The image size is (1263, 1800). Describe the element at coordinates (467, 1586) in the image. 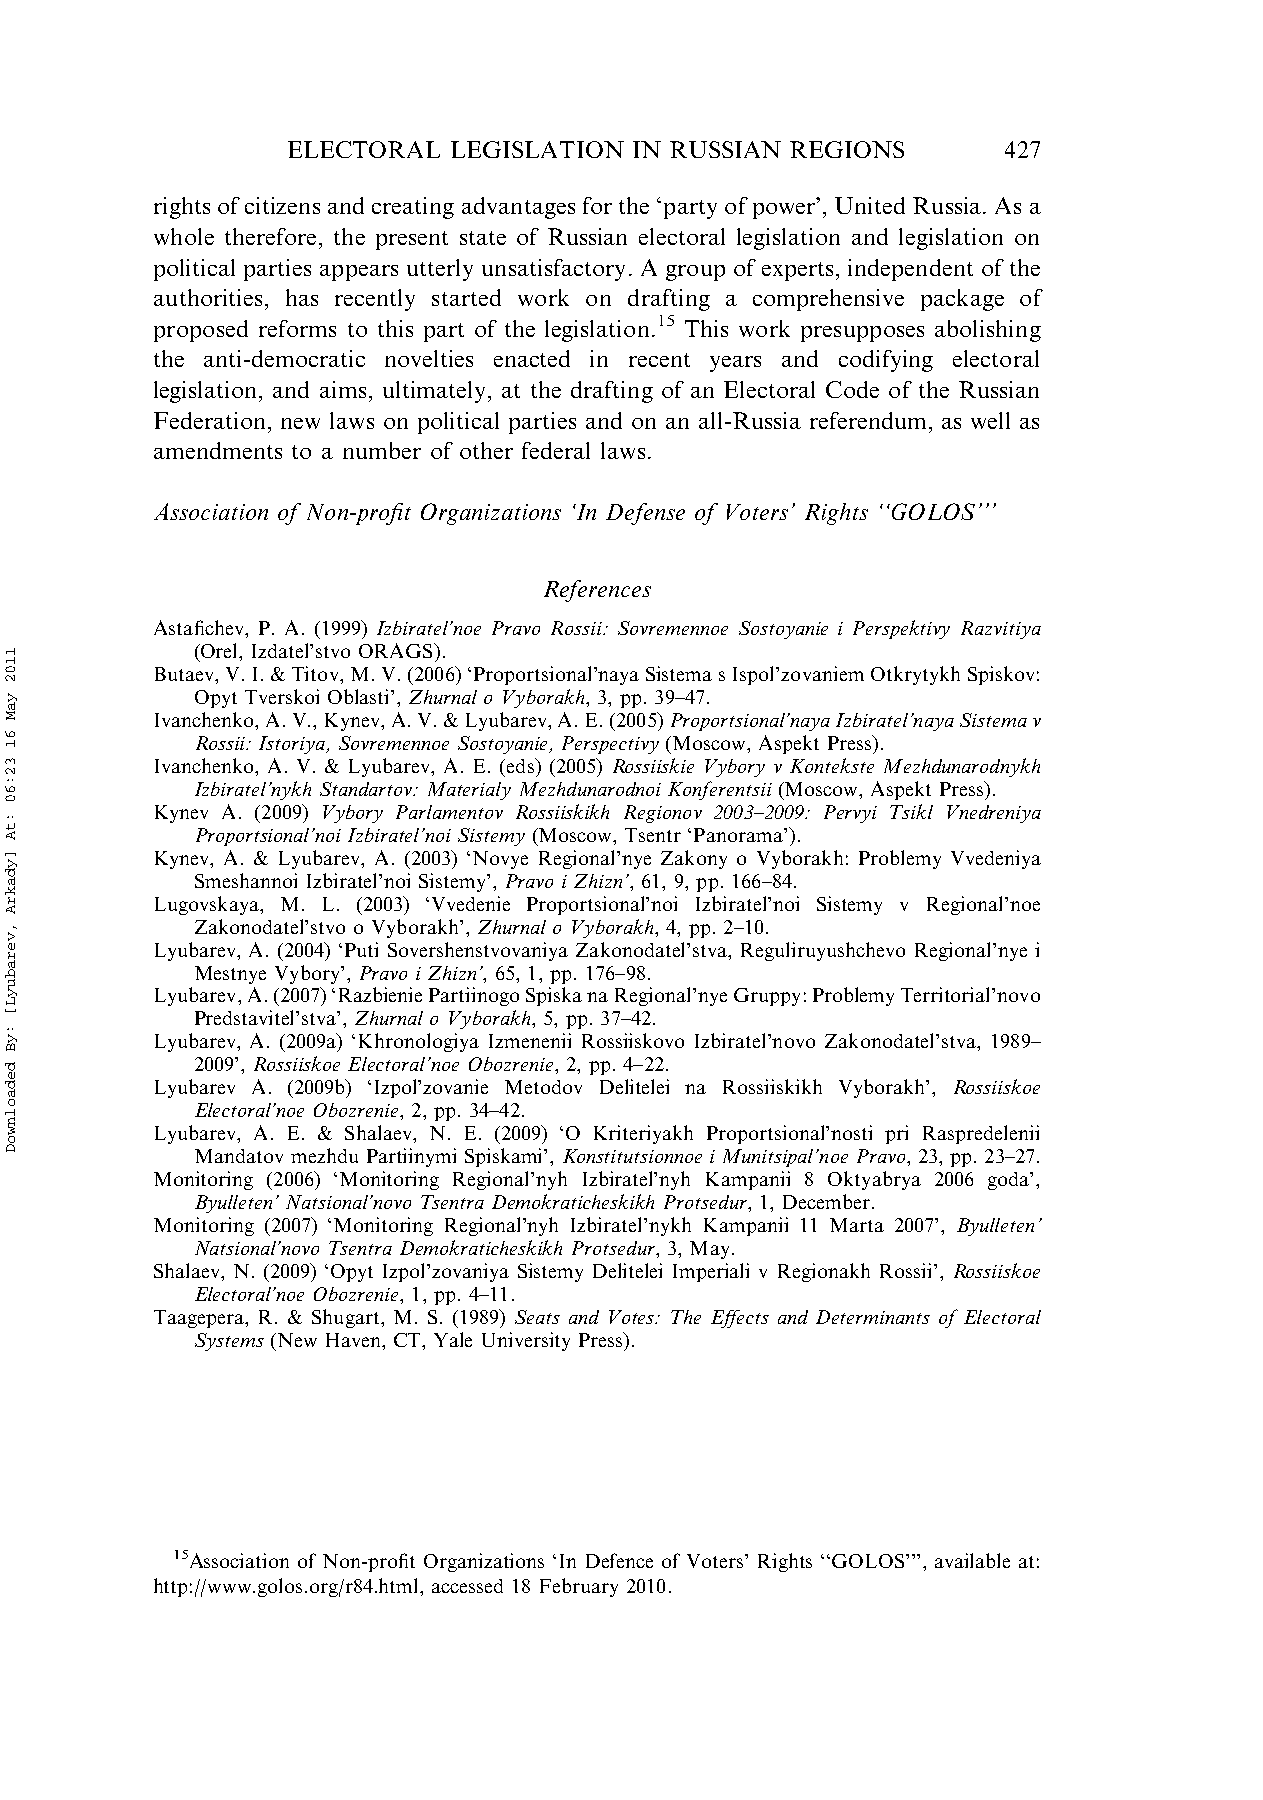

I see `accessed` at that location.
